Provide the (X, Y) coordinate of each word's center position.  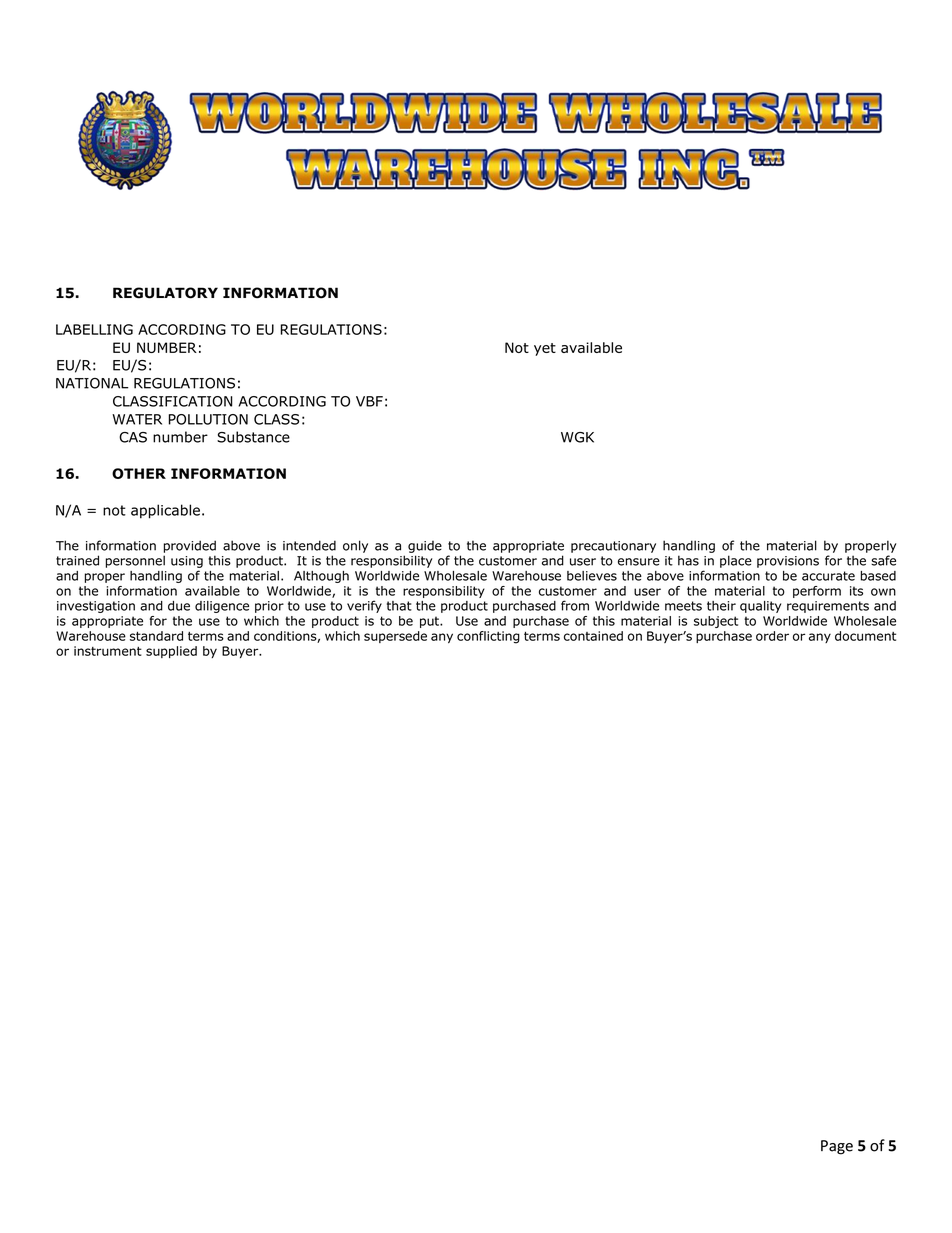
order (772, 636)
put (430, 622)
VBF (369, 401)
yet (545, 349)
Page (837, 1147)
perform (817, 592)
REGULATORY (165, 293)
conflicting (488, 637)
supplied (171, 652)
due (179, 606)
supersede (395, 637)
